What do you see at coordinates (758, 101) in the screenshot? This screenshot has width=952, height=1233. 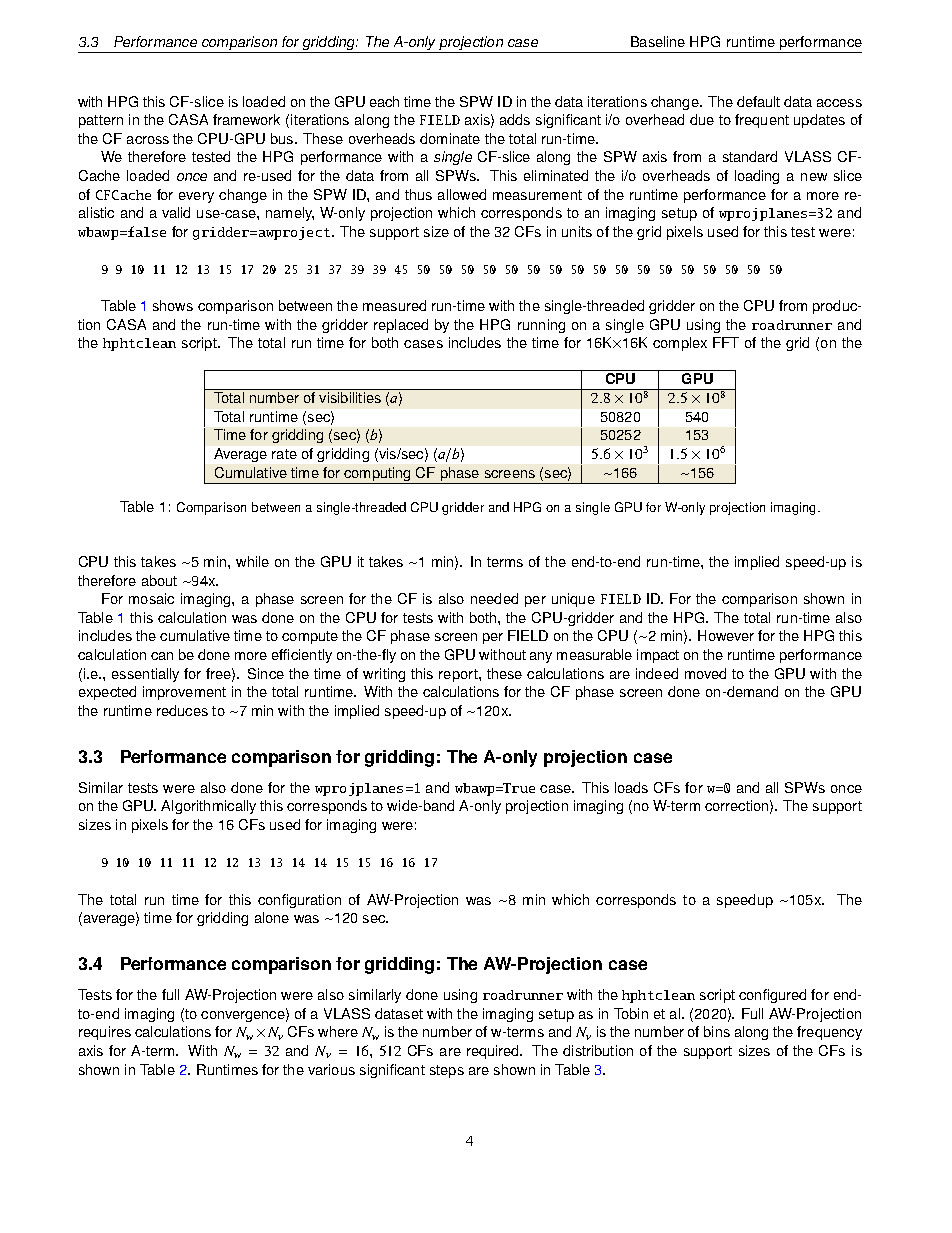 I see `default` at bounding box center [758, 101].
